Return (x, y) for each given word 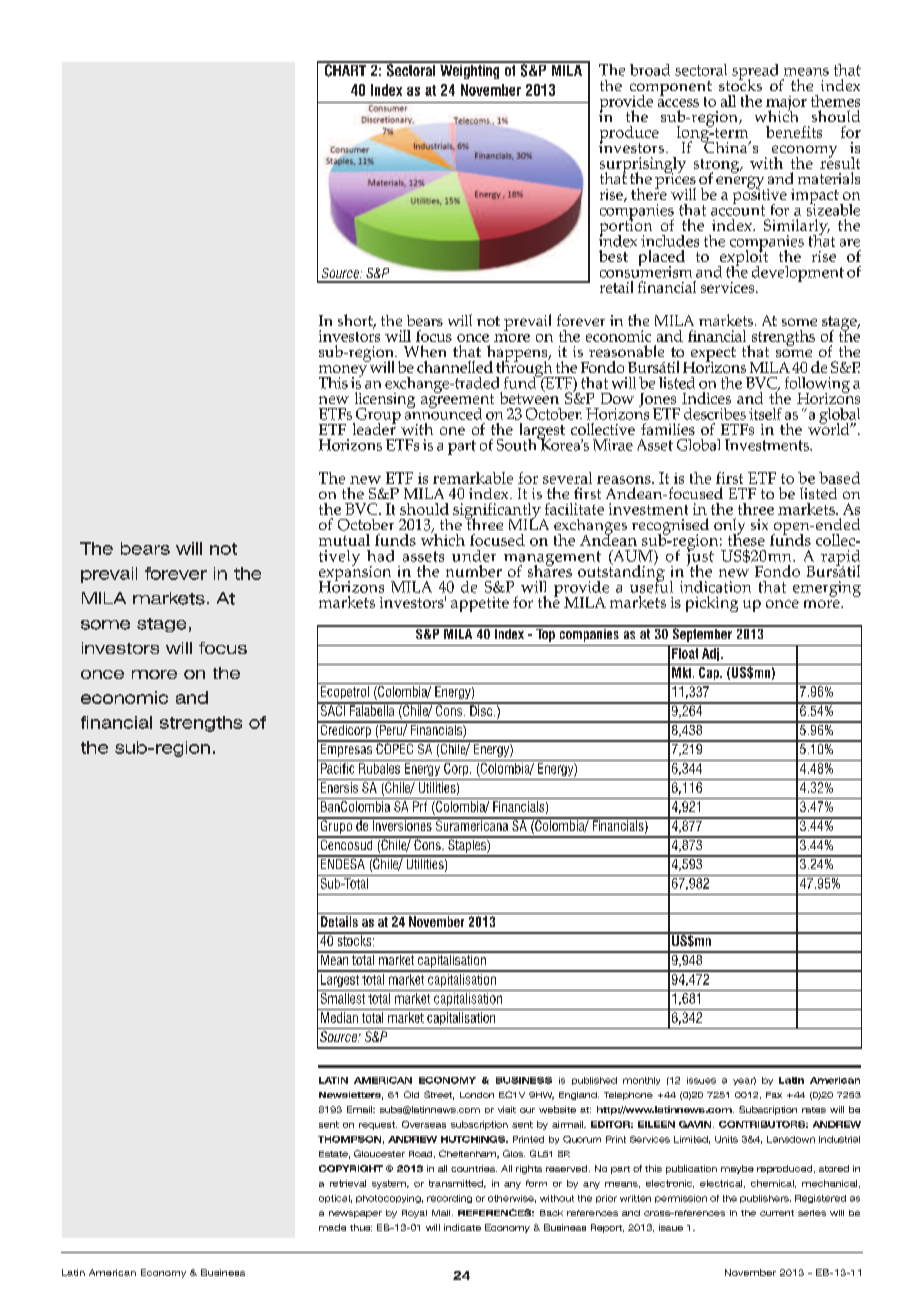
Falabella (372, 709)
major (786, 105)
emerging (827, 589)
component (671, 89)
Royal (414, 1214)
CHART (346, 69)
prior (606, 1199)
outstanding (621, 573)
